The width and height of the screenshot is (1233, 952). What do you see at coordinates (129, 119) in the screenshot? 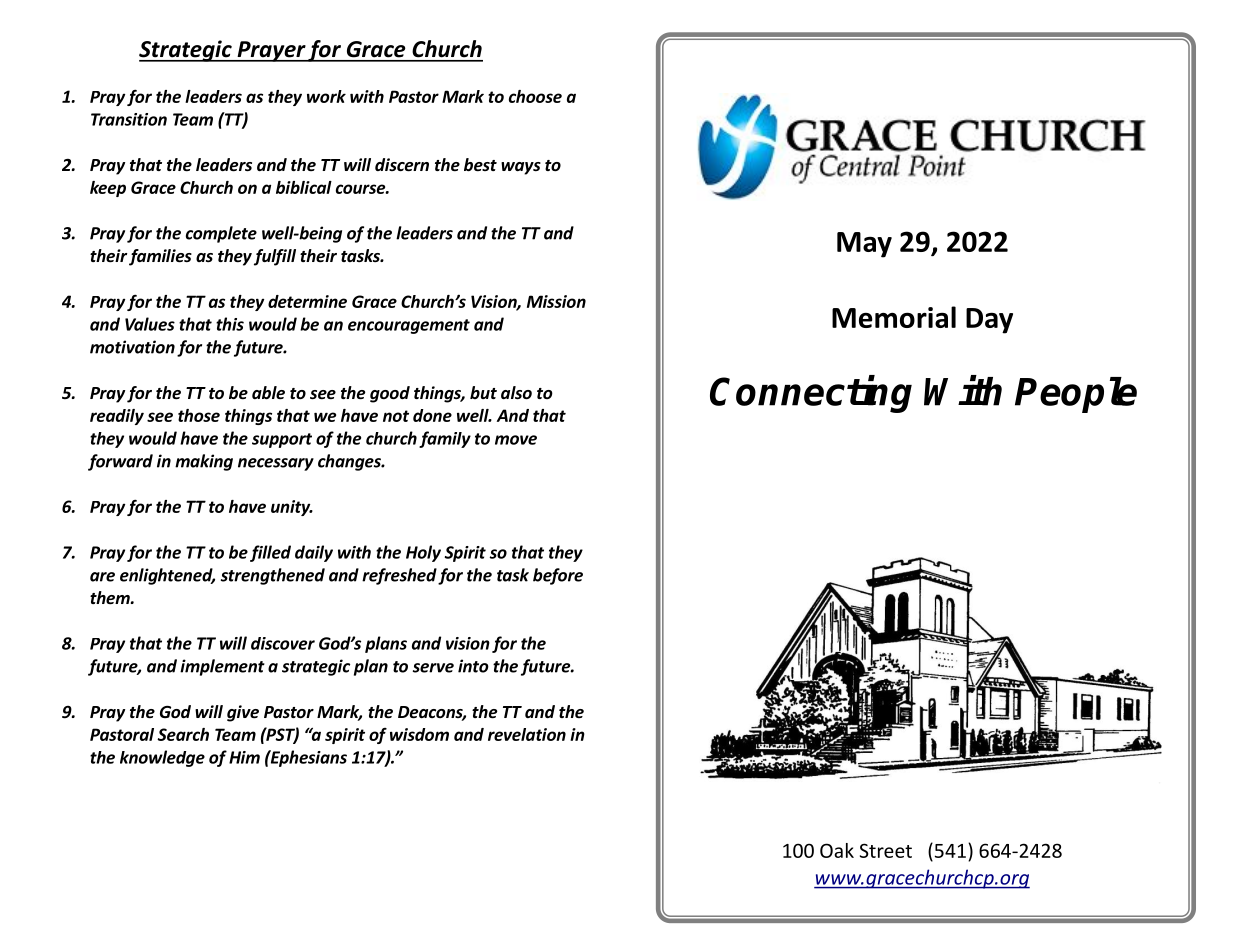
I see `Transition` at bounding box center [129, 119].
